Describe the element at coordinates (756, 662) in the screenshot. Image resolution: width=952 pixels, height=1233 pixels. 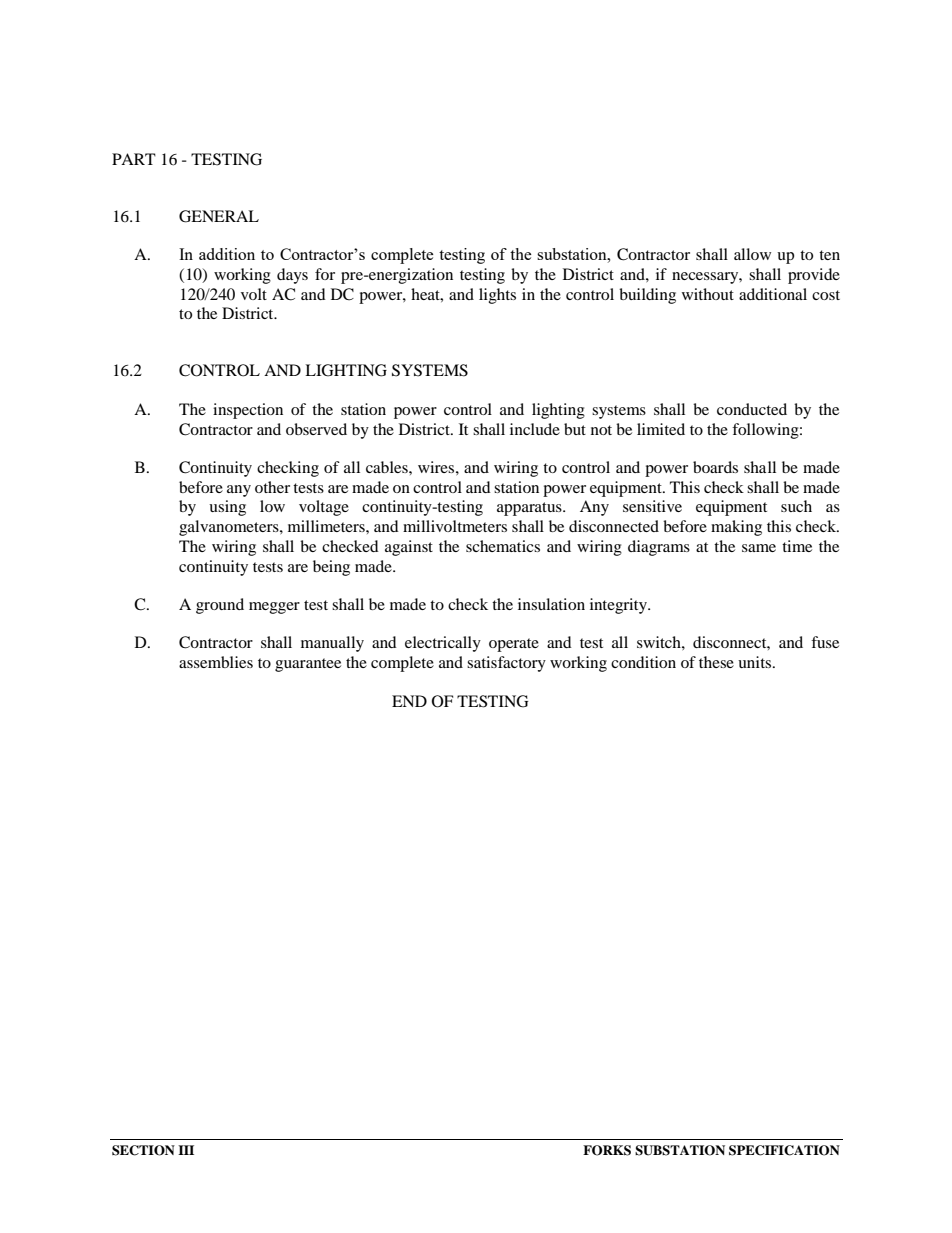
I see `units` at that location.
